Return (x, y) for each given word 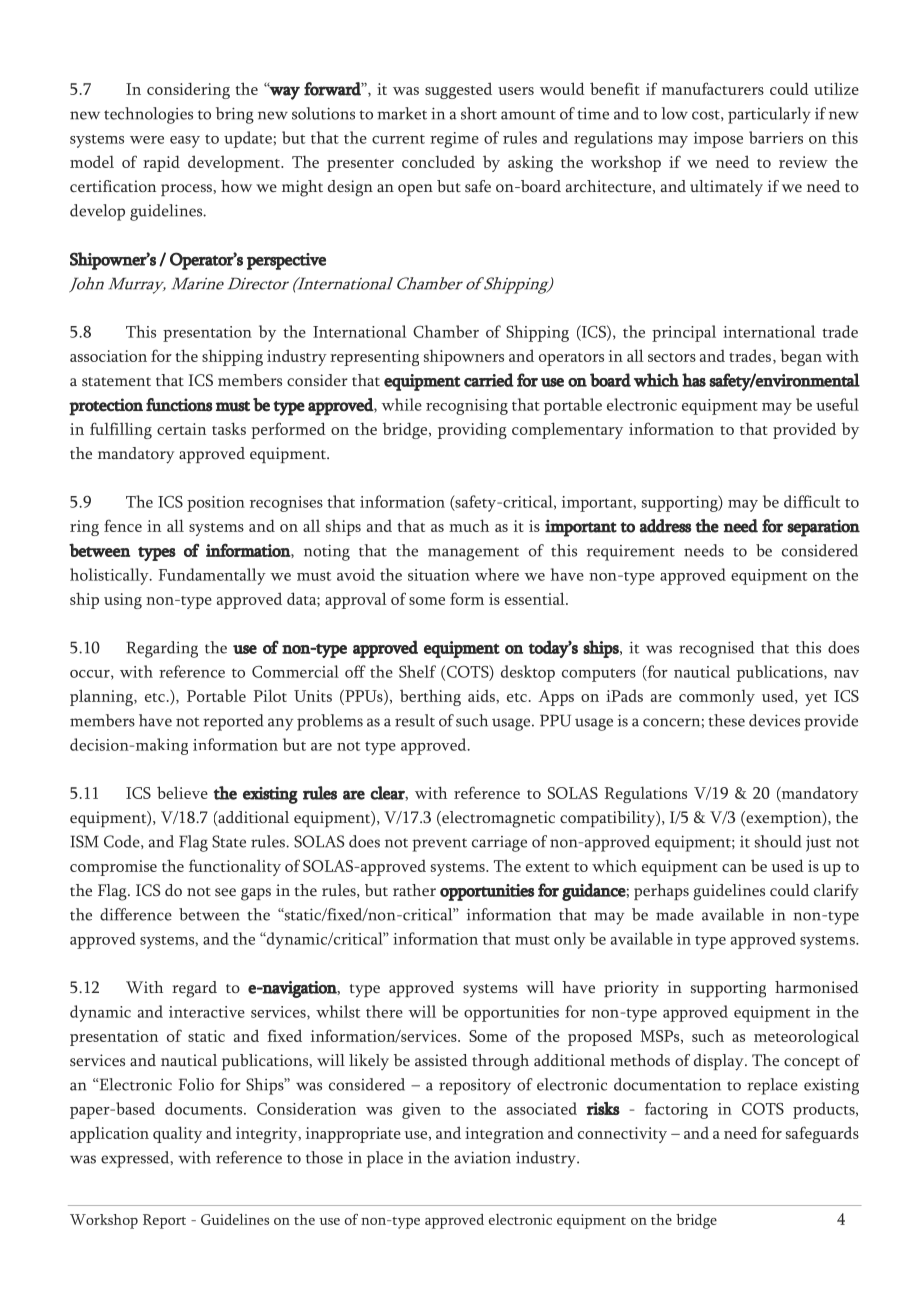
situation (439, 575)
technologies (148, 115)
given (421, 1111)
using (123, 601)
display (720, 1062)
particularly (769, 115)
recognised (716, 649)
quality (177, 1134)
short (479, 113)
